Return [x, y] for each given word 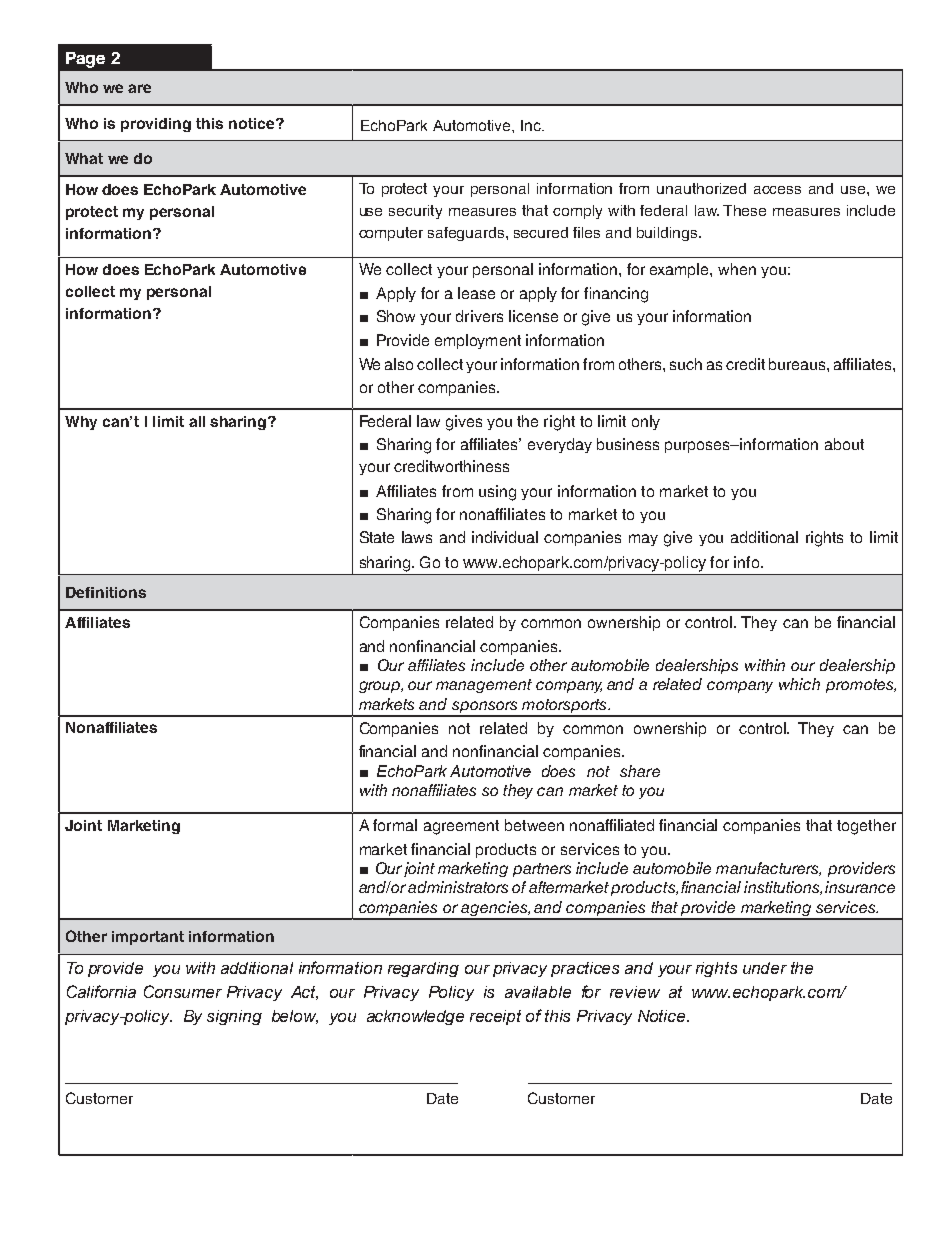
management [484, 686]
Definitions [106, 592]
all [197, 421]
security [415, 212]
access [777, 190]
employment [478, 341]
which [799, 684]
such [686, 364]
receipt [495, 1017]
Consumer [183, 991]
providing [156, 125]
